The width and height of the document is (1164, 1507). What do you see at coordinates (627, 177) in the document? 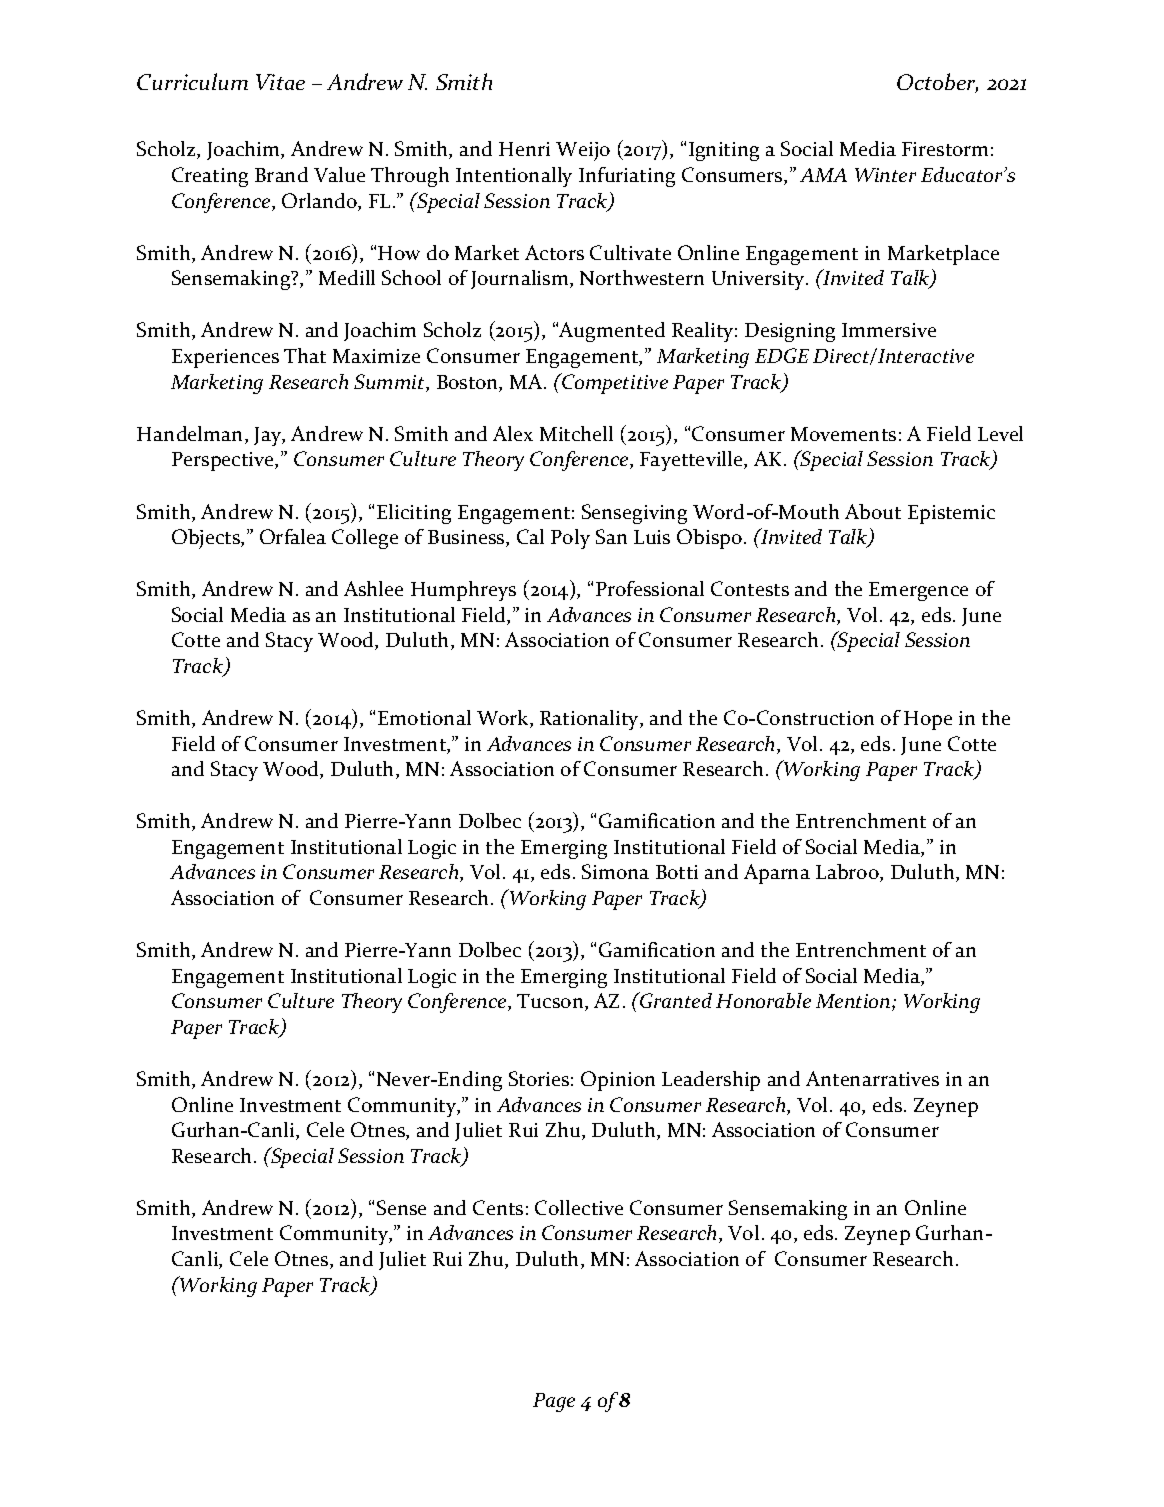
I see `Infuriating` at bounding box center [627, 177].
